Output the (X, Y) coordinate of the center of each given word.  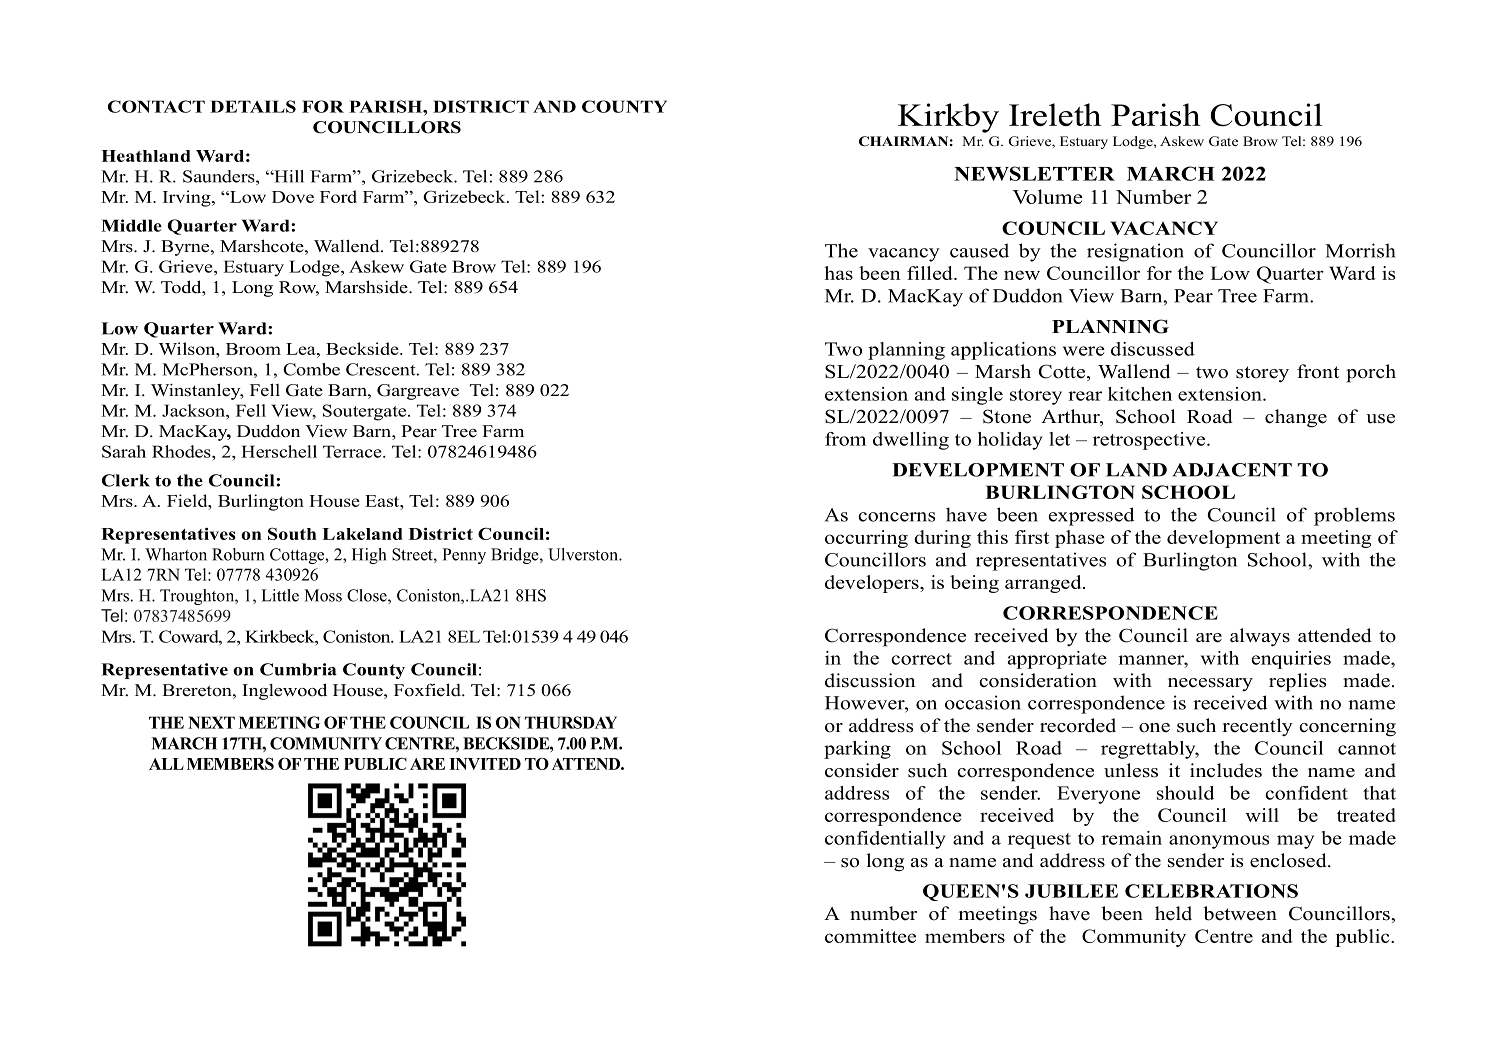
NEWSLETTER (1034, 173)
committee (870, 936)
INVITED (485, 764)
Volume (1047, 196)
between (1240, 913)
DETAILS (253, 106)
